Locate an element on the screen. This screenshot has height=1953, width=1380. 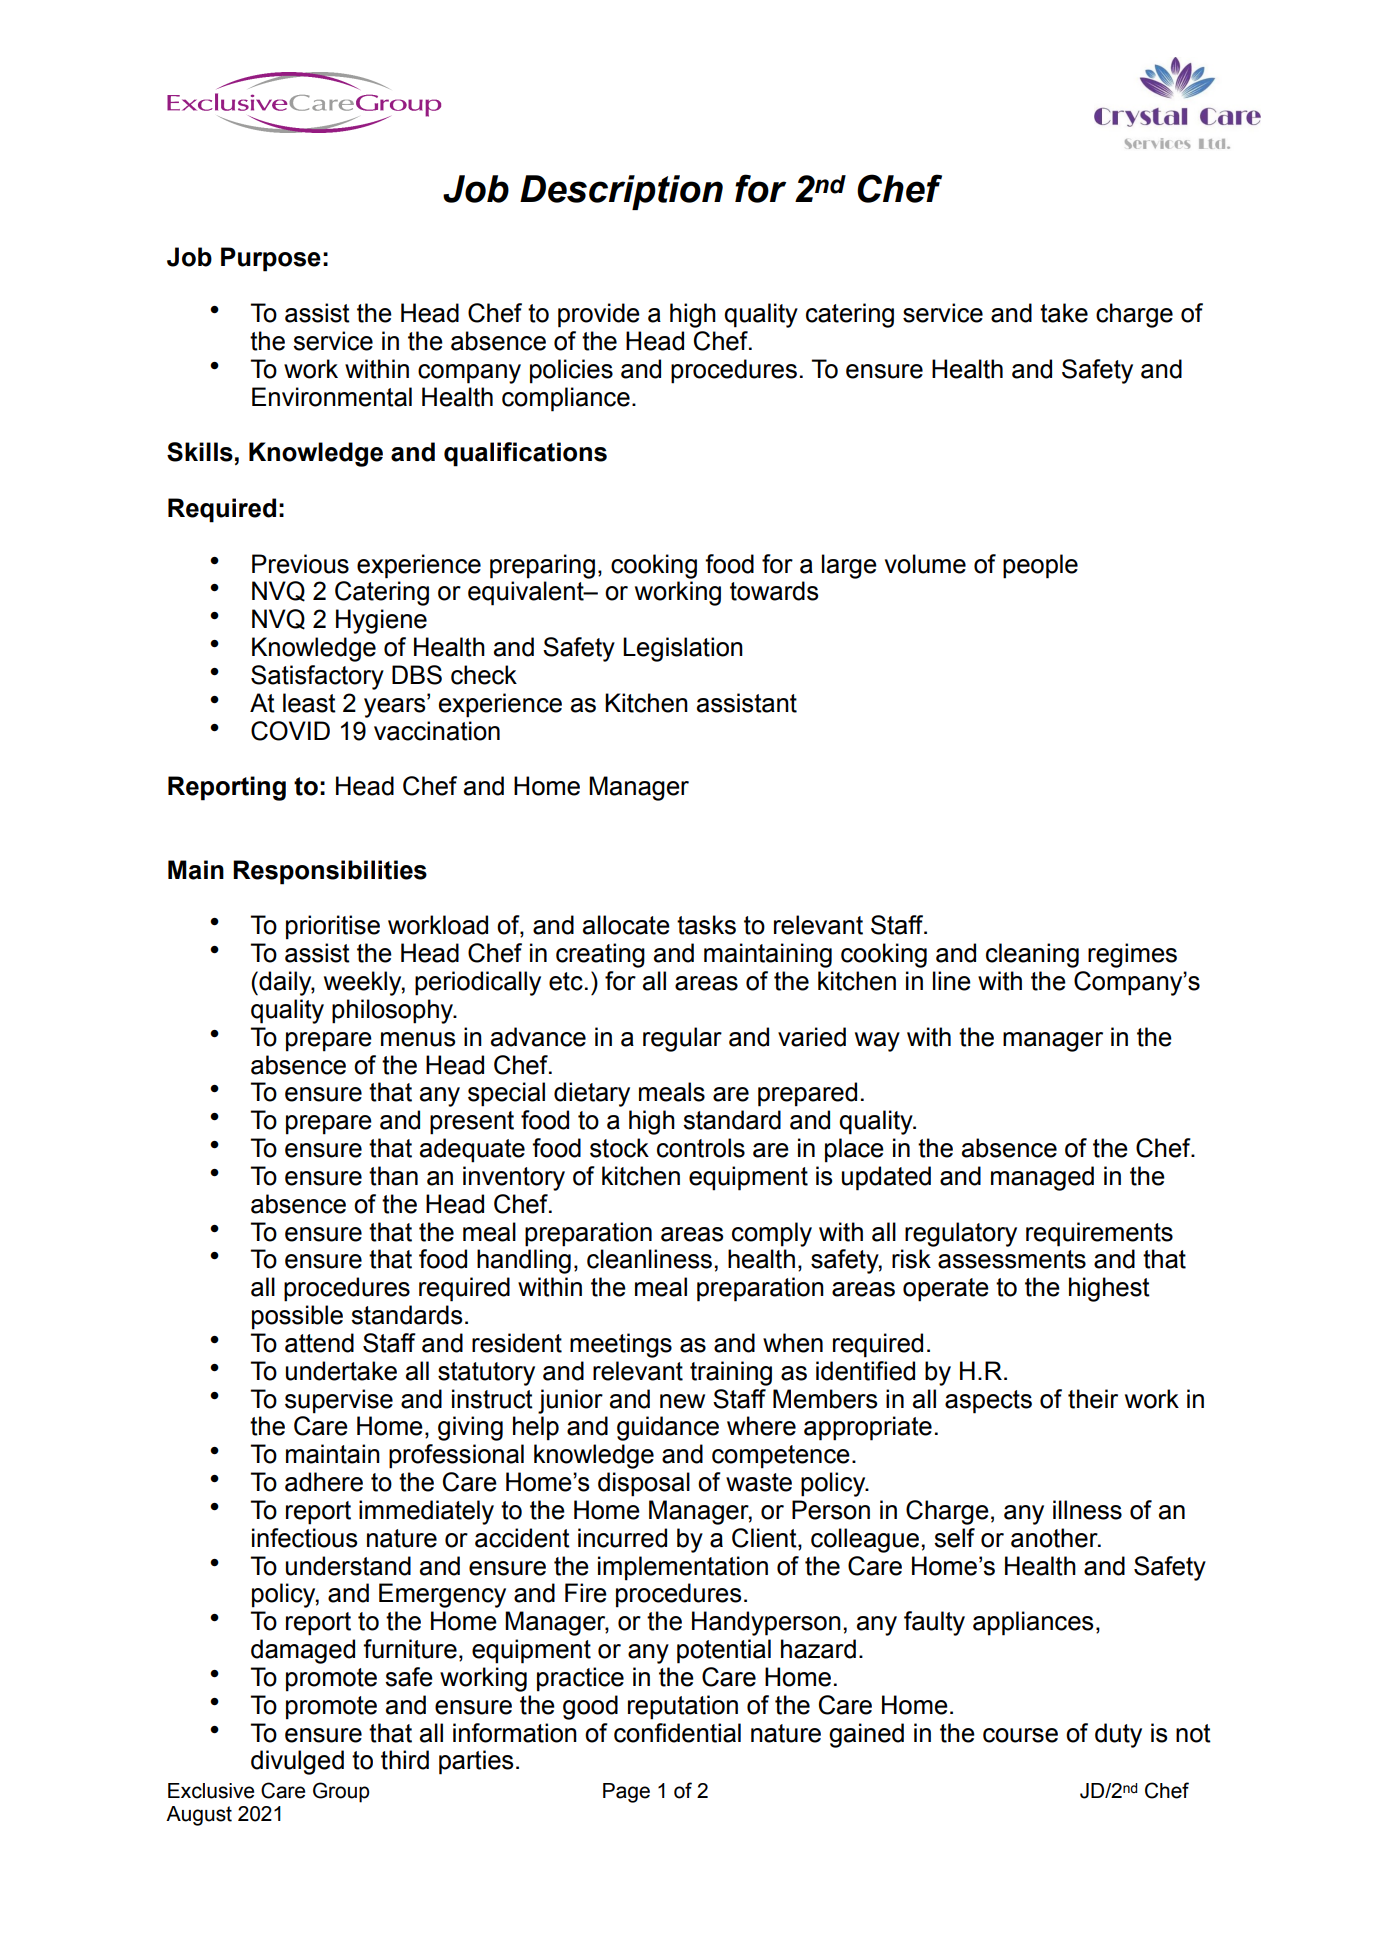
confidential is located at coordinates (677, 1733).
